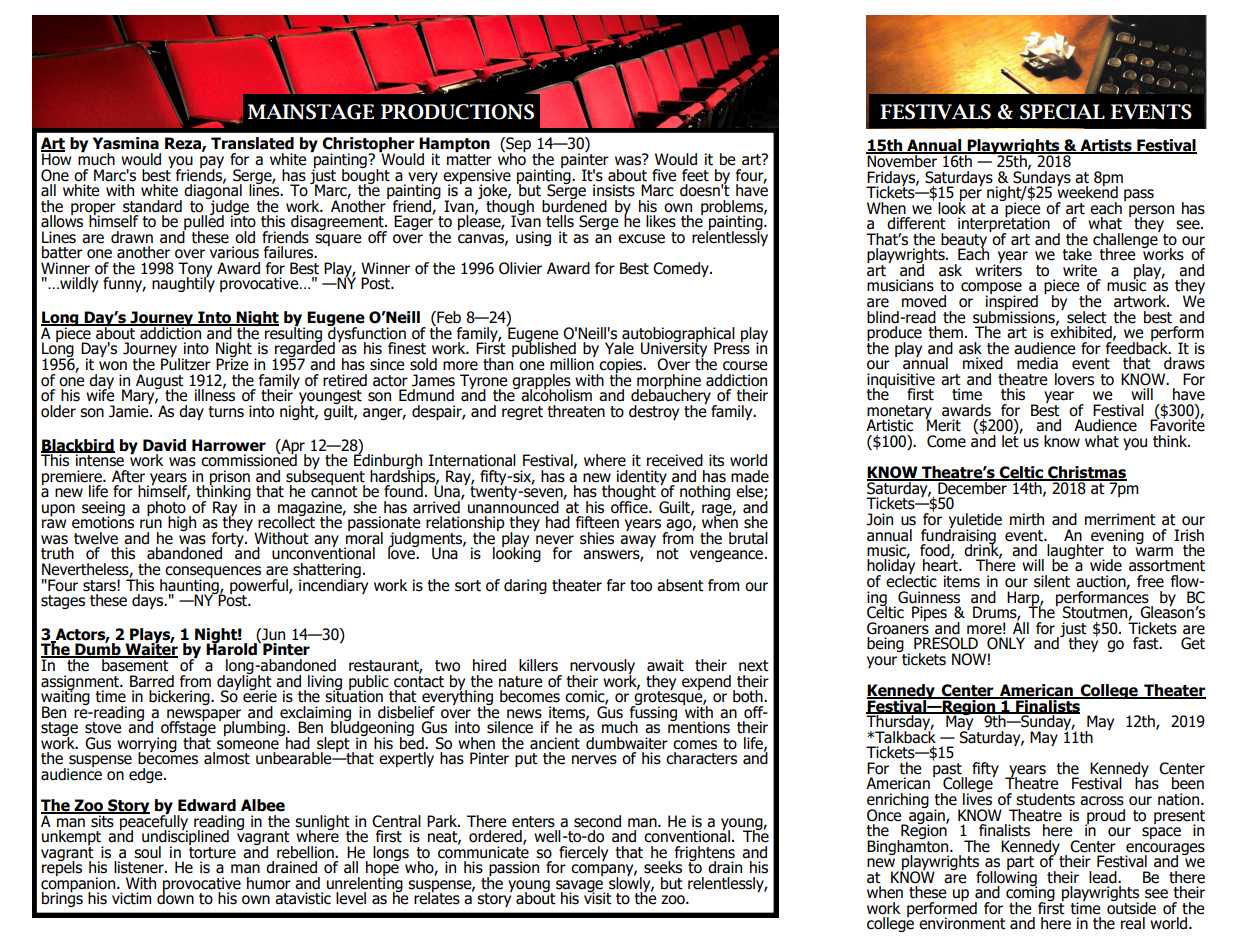 Image resolution: width=1233 pixels, height=952 pixels. What do you see at coordinates (597, 522) in the screenshot?
I see `fifteen` at bounding box center [597, 522].
